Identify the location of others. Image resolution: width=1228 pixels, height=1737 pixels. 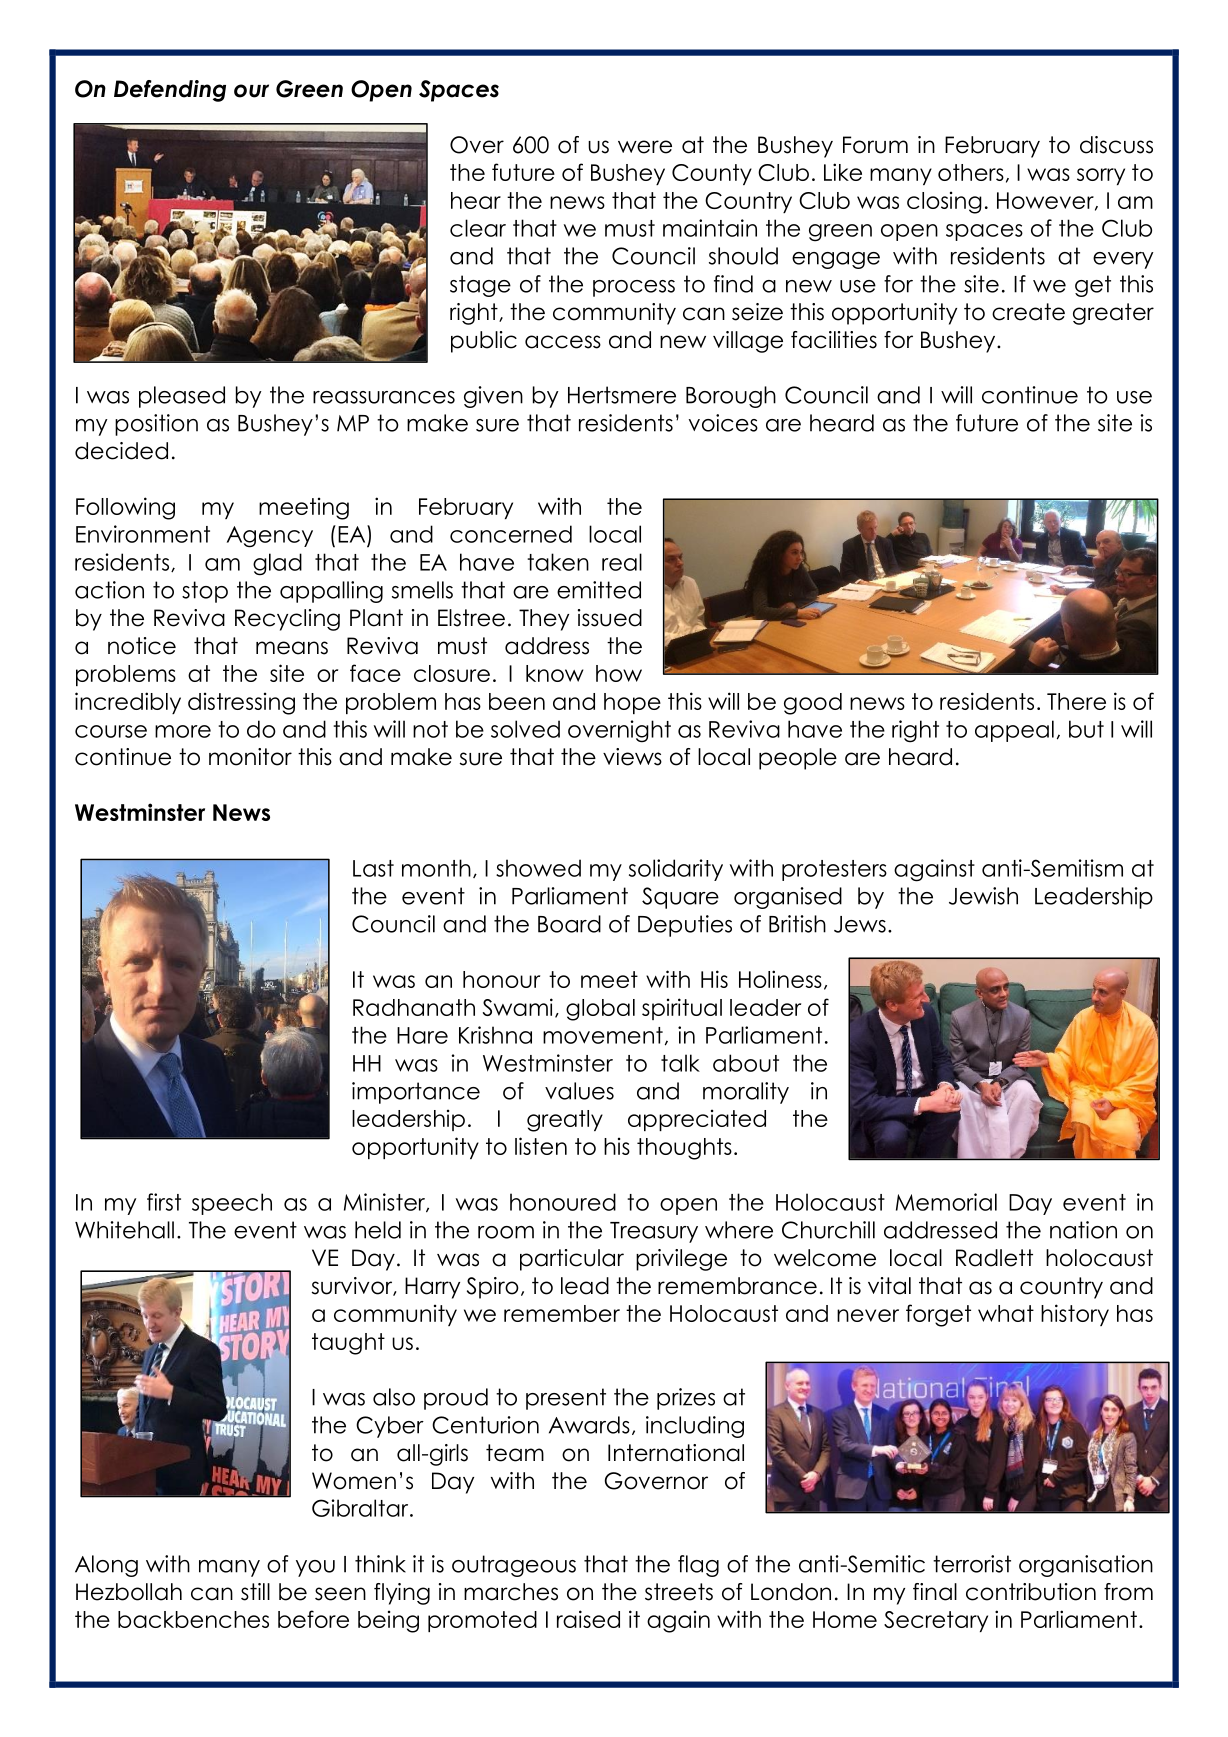
(971, 172).
